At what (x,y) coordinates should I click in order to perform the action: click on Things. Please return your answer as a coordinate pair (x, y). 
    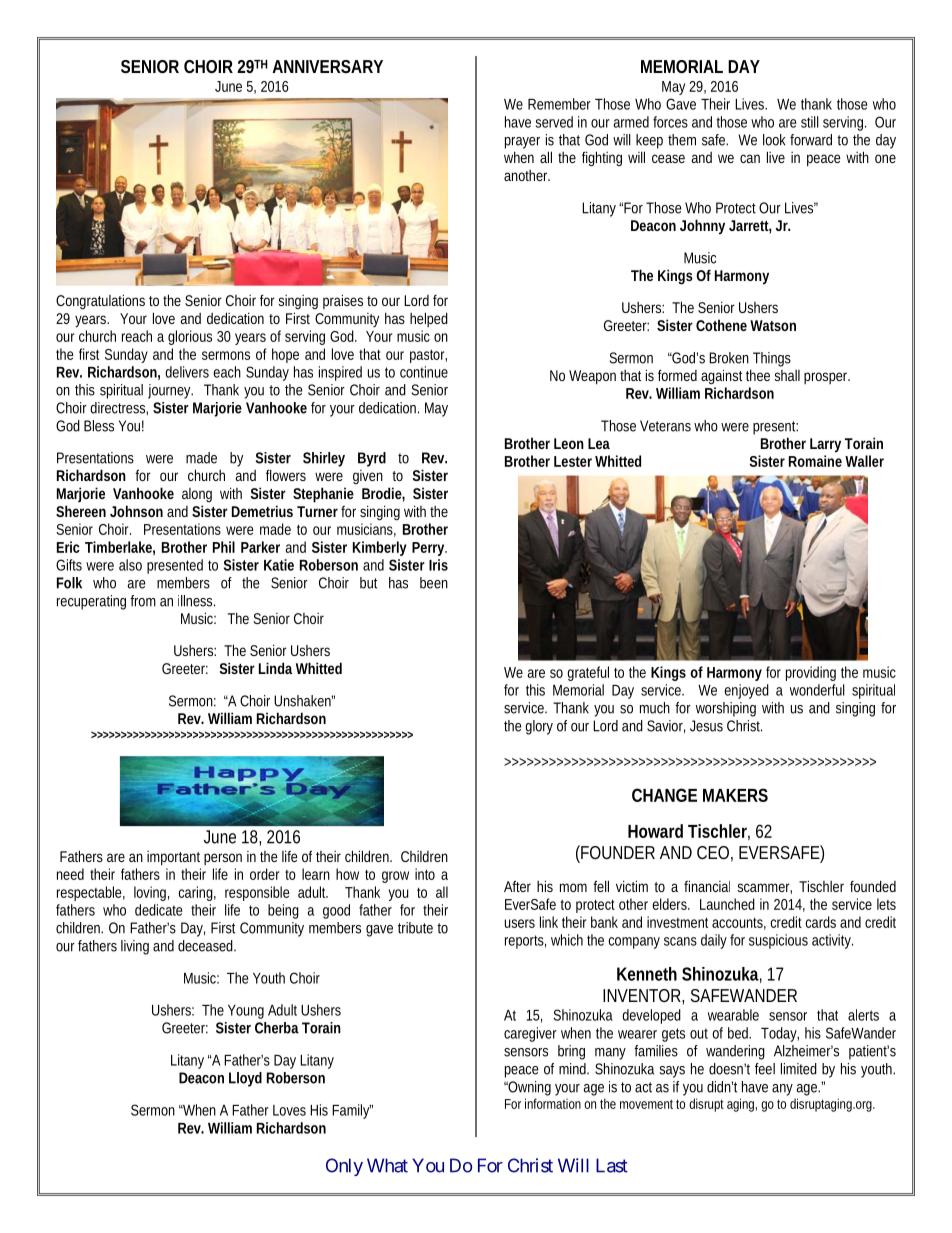
    Looking at the image, I should click on (772, 359).
